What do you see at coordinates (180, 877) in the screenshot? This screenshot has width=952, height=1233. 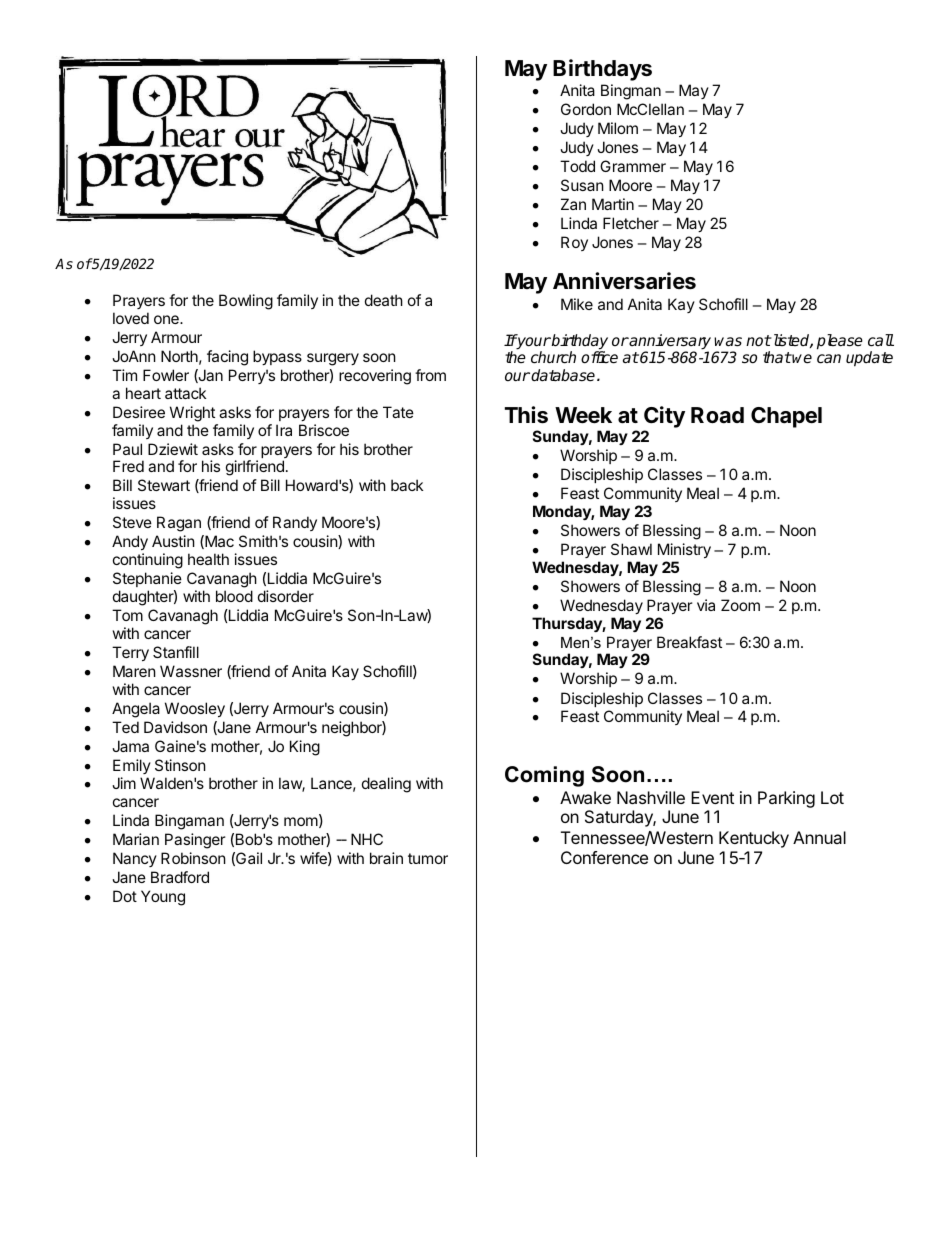 I see `Bradford` at bounding box center [180, 877].
